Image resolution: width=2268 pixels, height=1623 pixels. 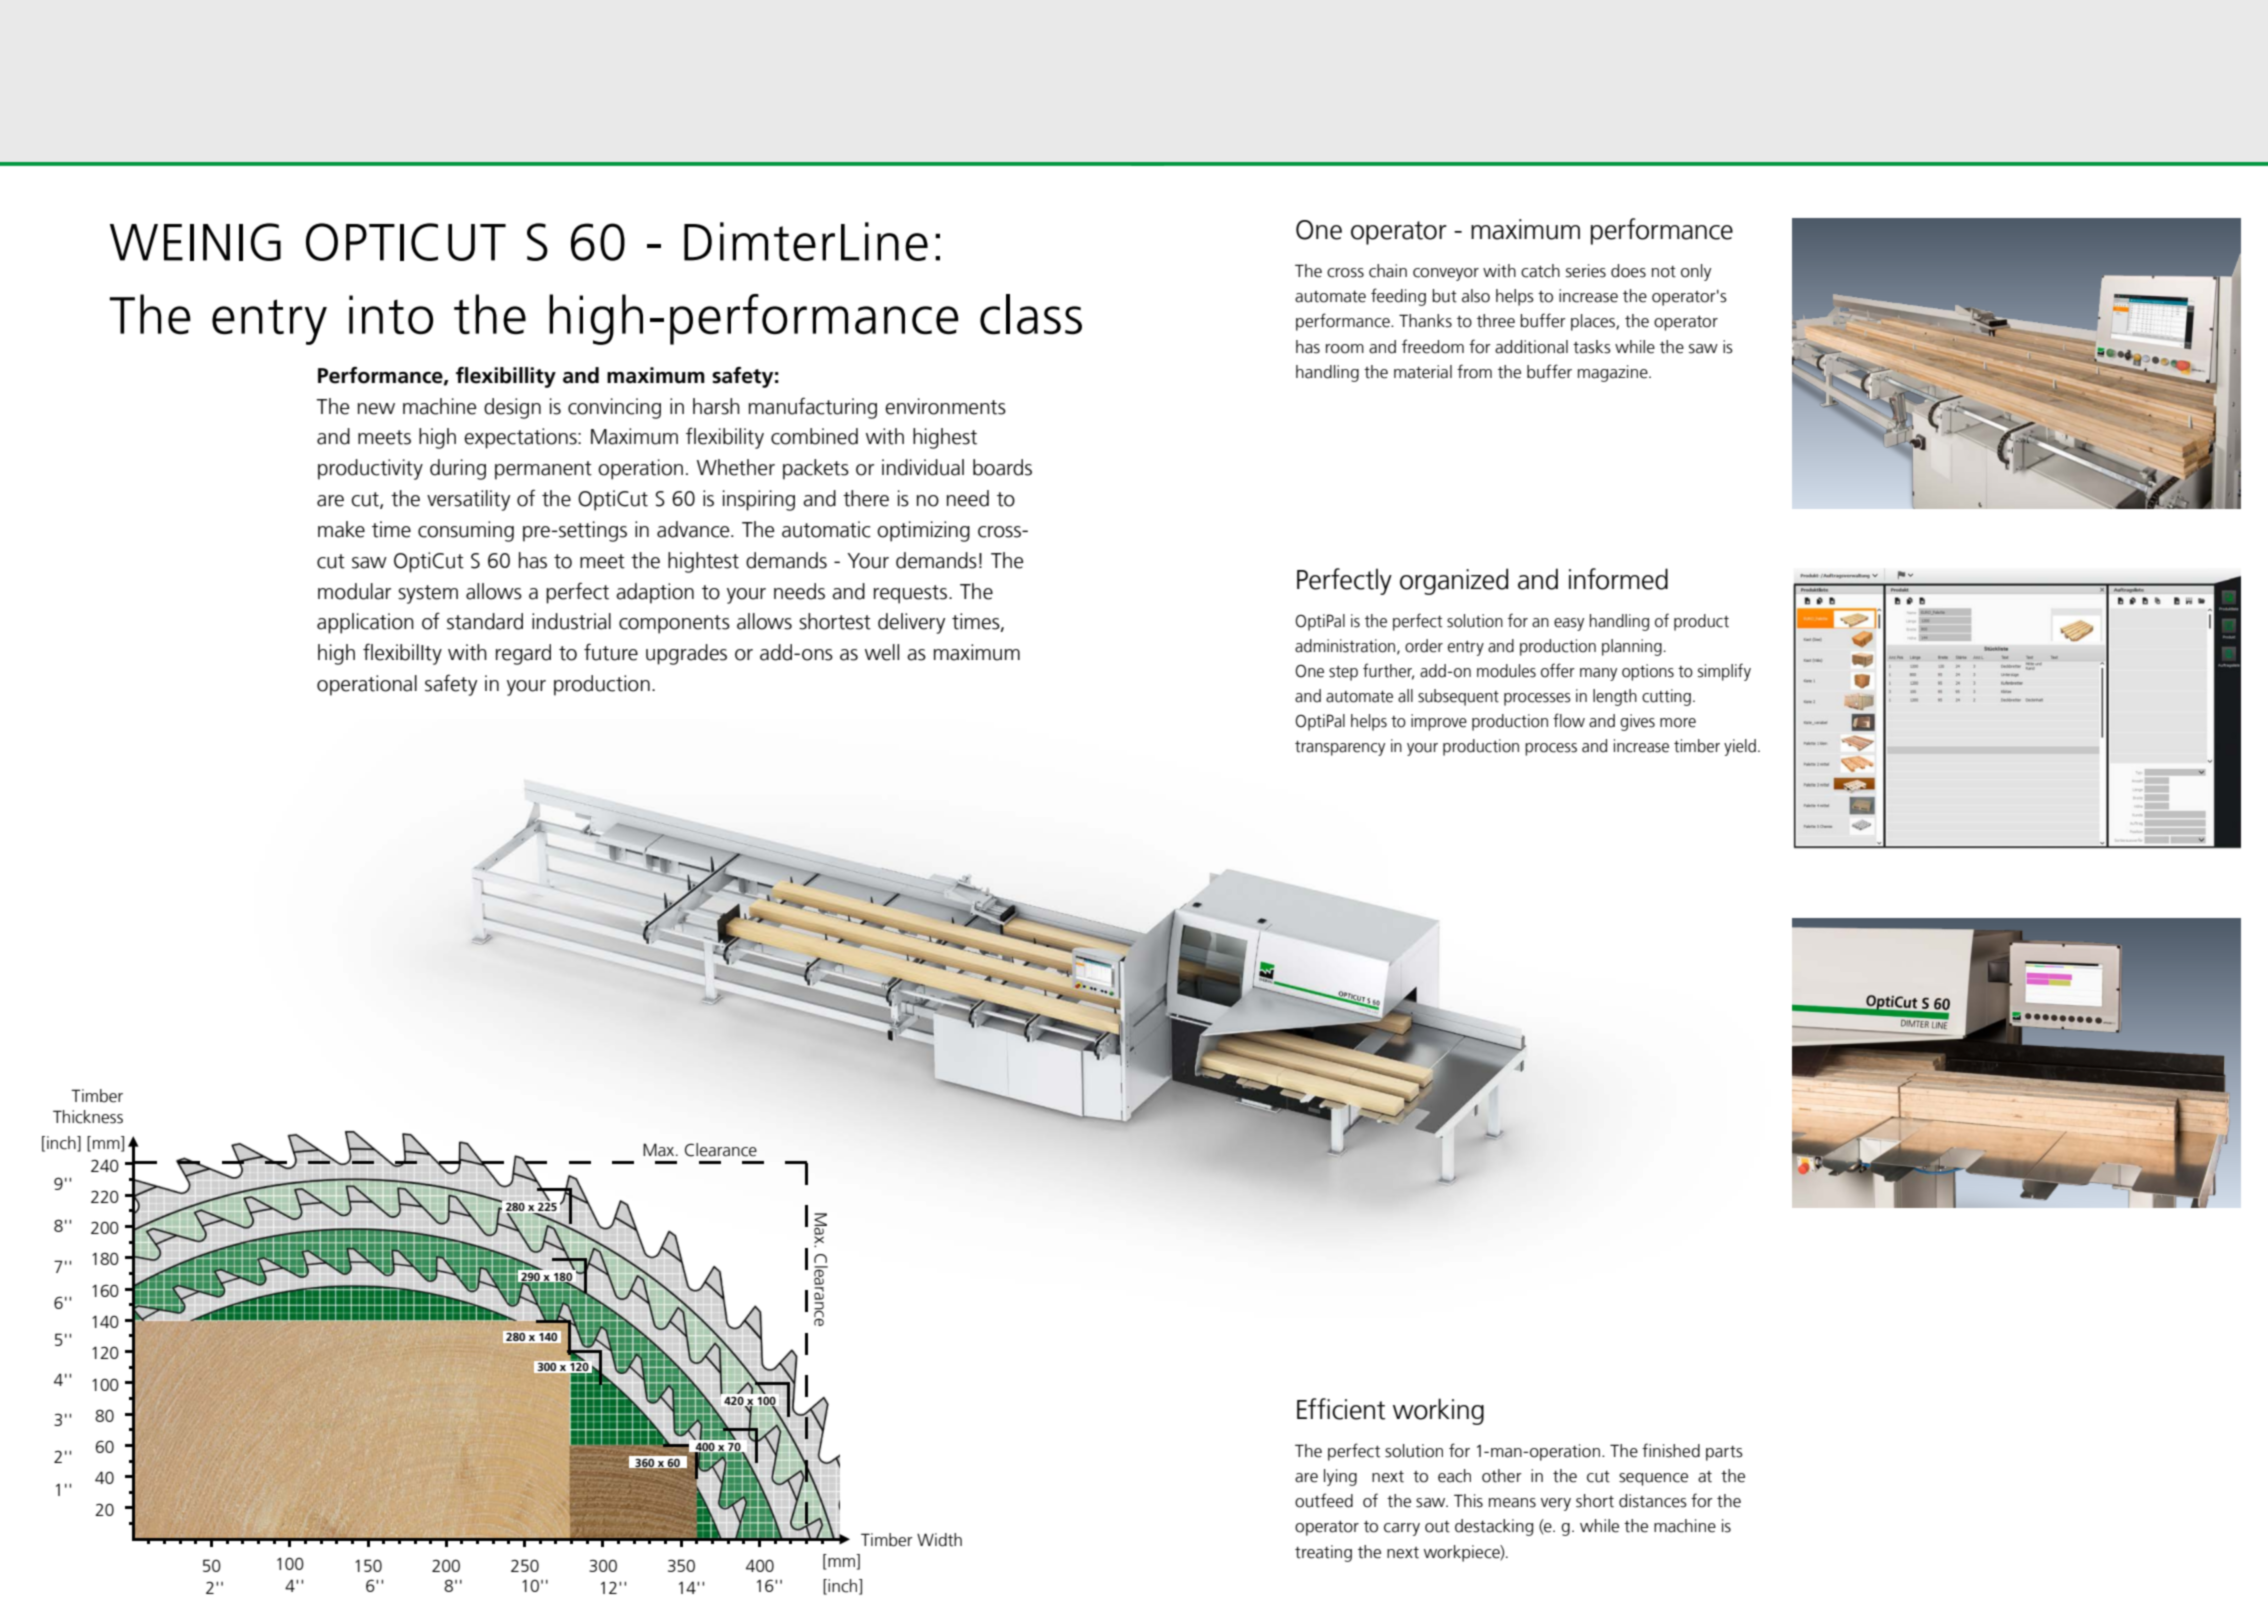 What do you see at coordinates (939, 1540) in the image?
I see `Width` at bounding box center [939, 1540].
